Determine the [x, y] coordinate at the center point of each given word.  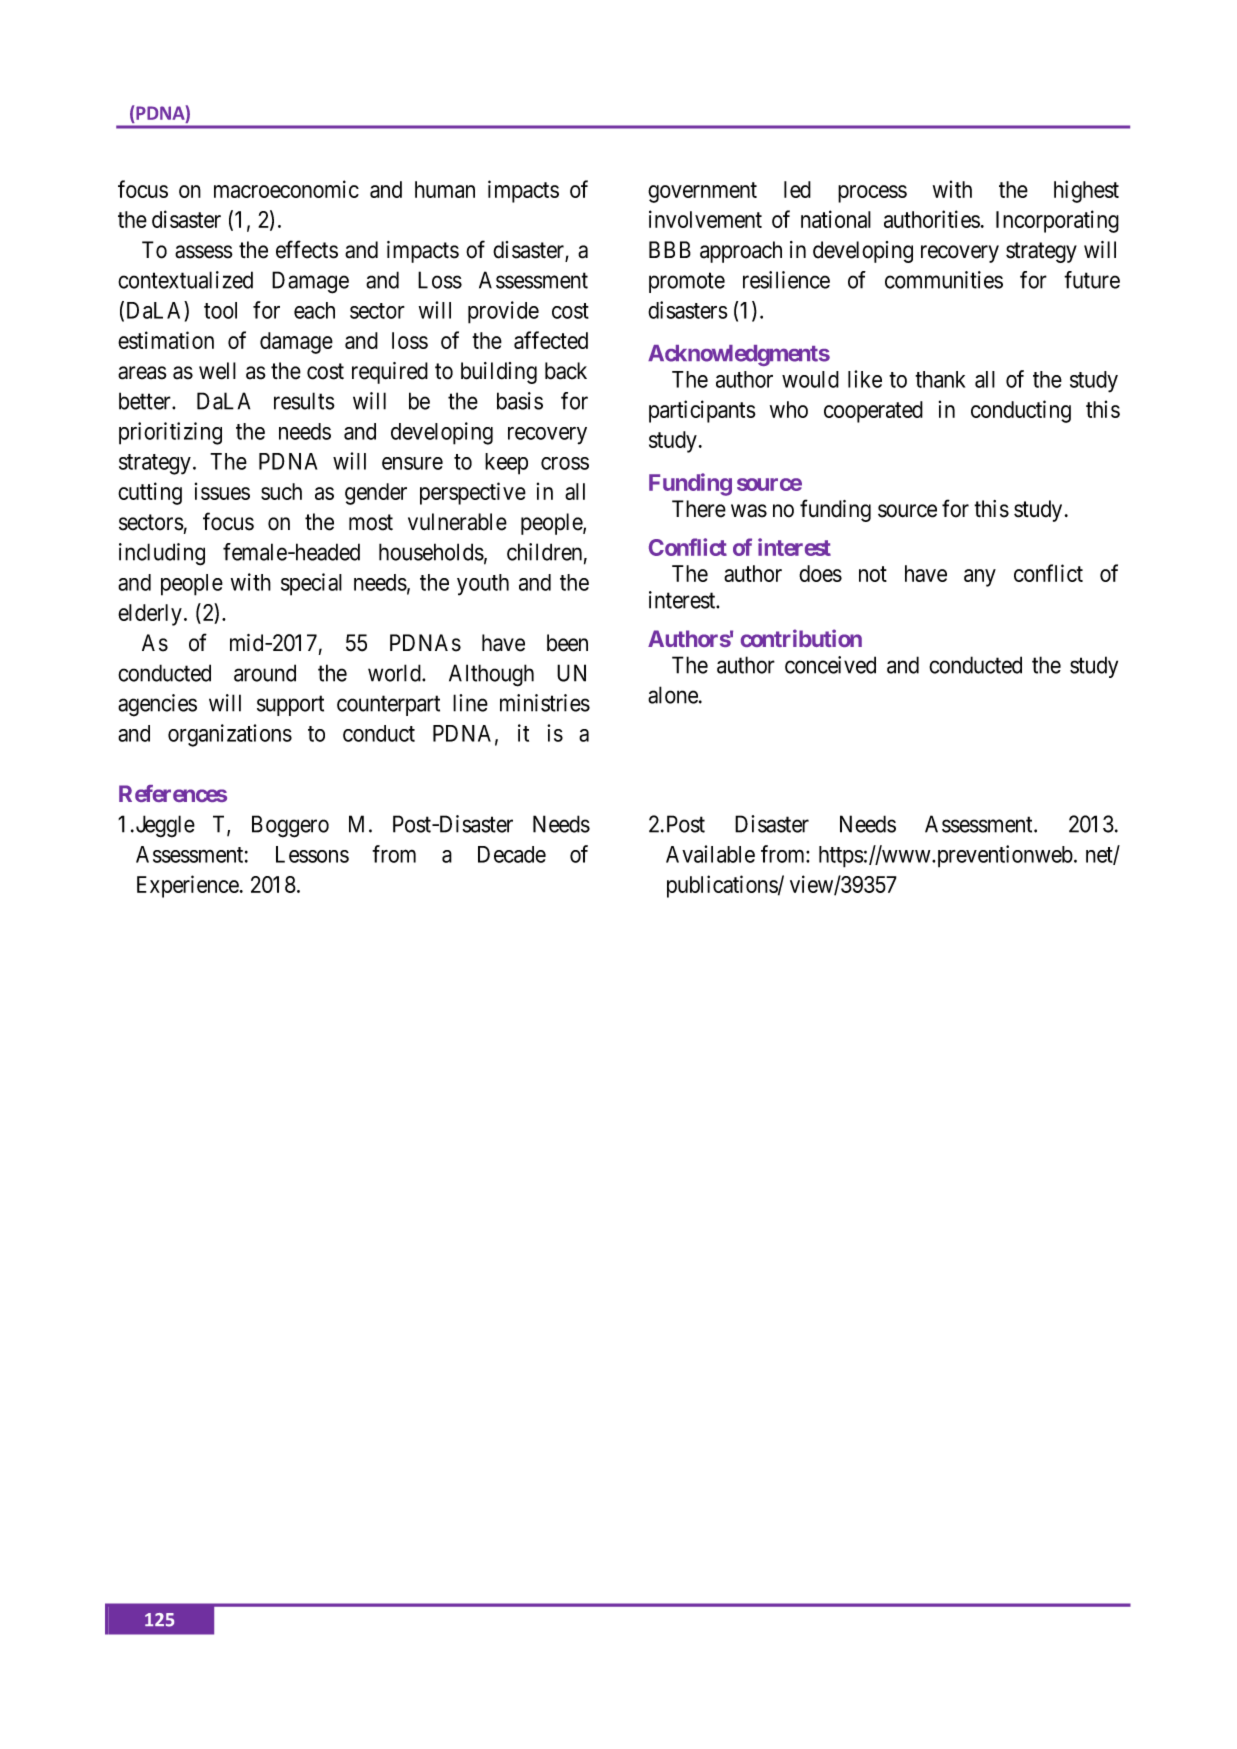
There [699, 509]
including [162, 554]
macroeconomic [286, 189]
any [980, 578]
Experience [188, 886]
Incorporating [1057, 221]
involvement [705, 219]
